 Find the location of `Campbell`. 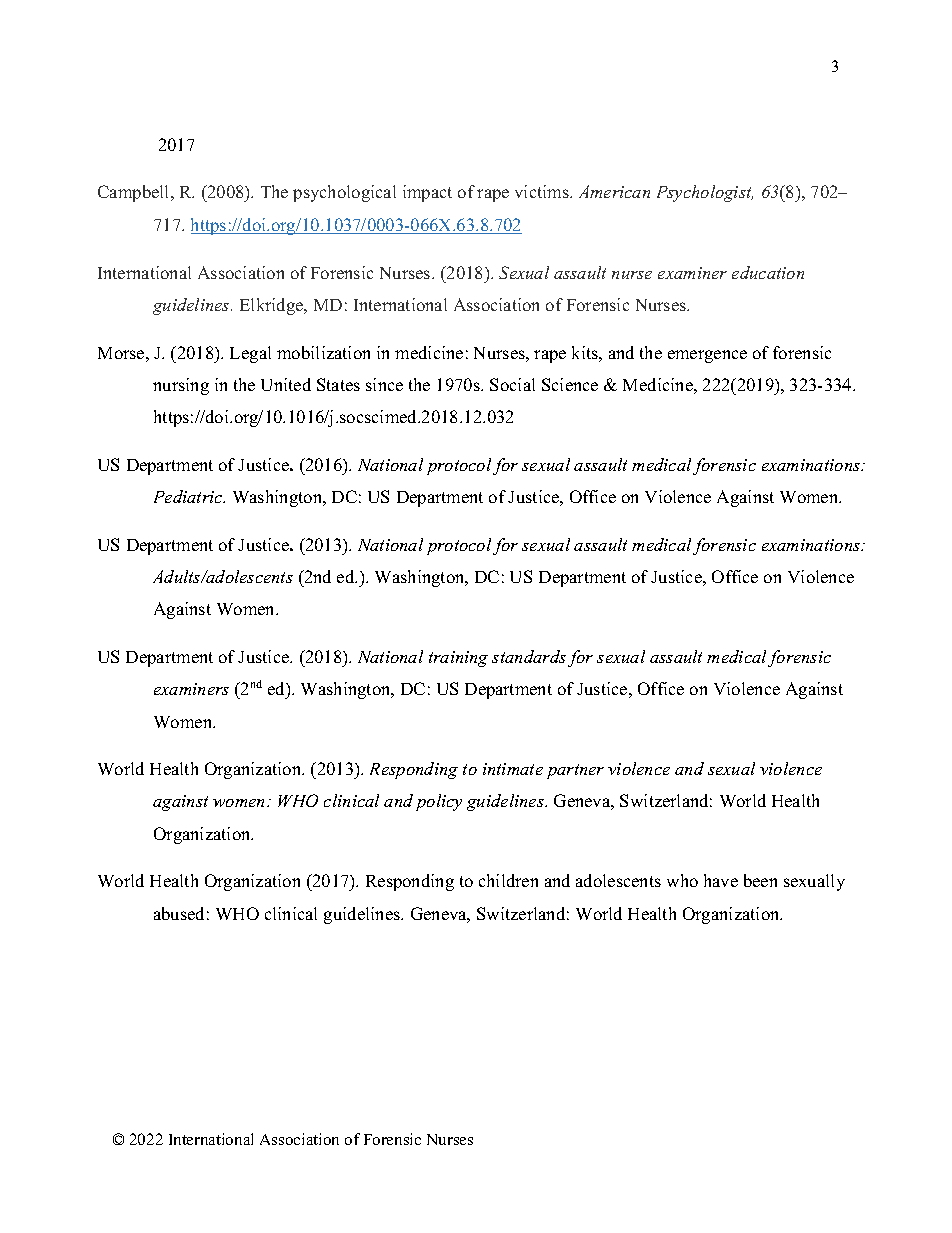

Campbell is located at coordinates (135, 193).
